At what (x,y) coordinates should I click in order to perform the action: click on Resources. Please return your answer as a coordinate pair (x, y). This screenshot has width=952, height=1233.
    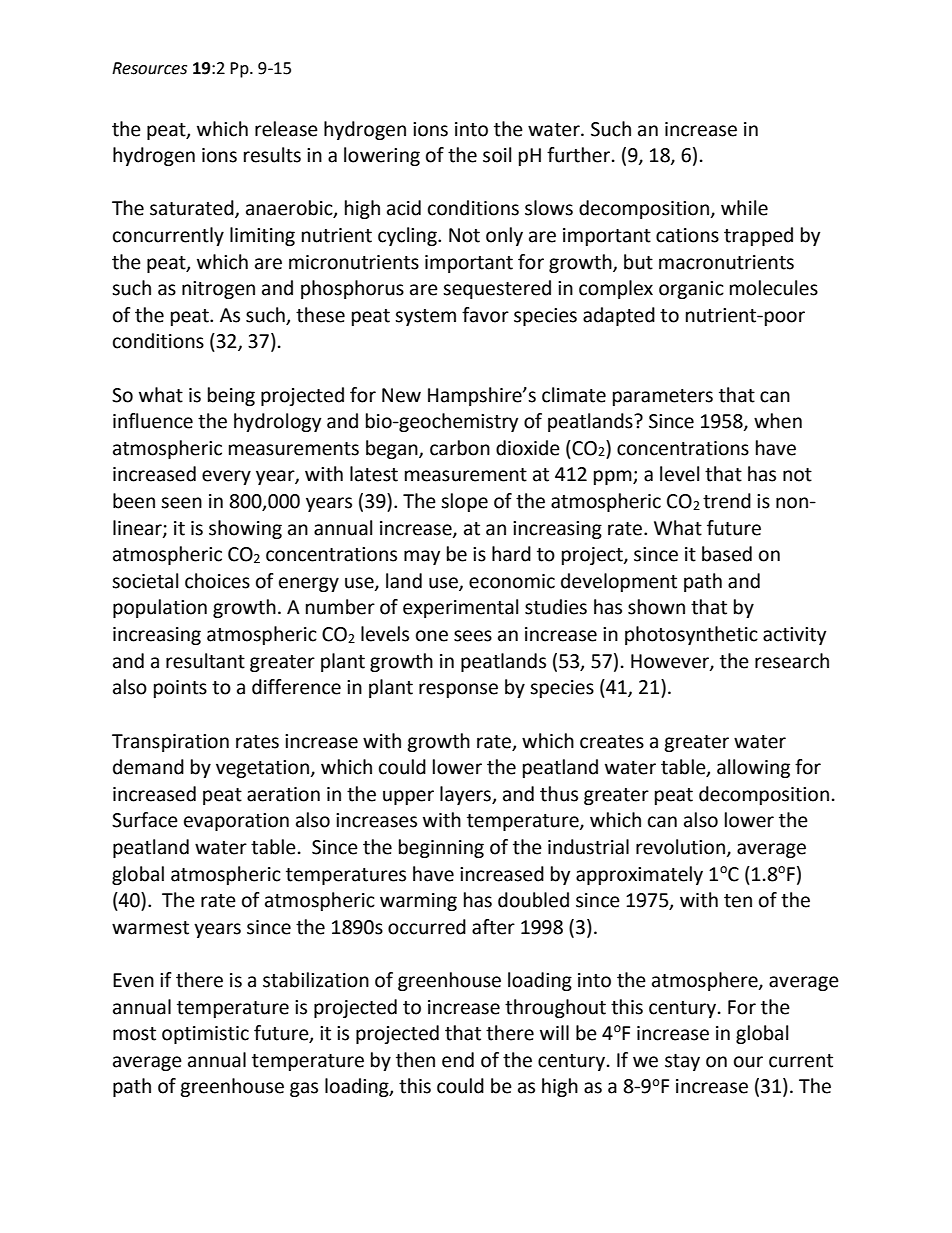
    Looking at the image, I should click on (149, 68).
